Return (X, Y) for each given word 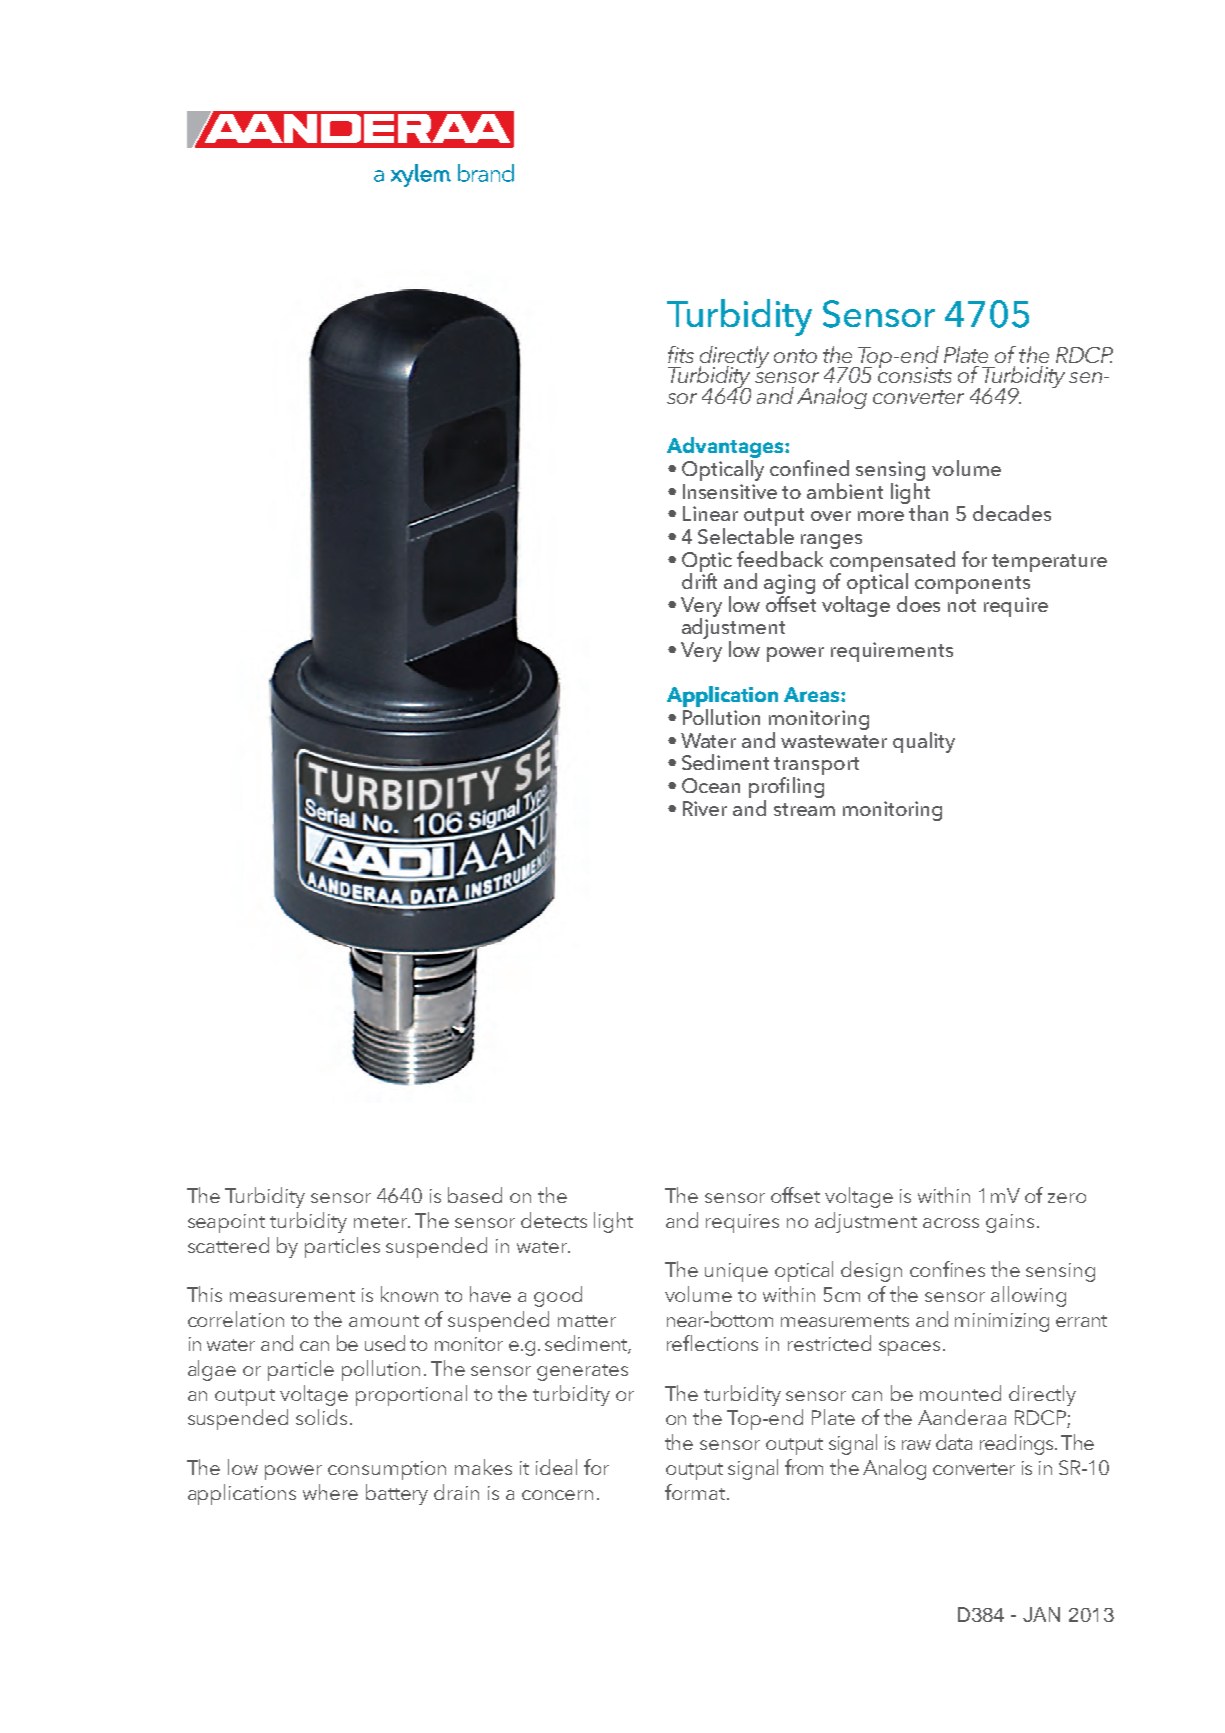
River (705, 808)
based (475, 1195)
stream (804, 809)
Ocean (711, 785)
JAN (1041, 1614)
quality (924, 742)
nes (970, 1272)
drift (699, 580)
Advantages (726, 449)
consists (915, 374)
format (696, 1492)
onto (795, 356)
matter (587, 1321)
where (330, 1492)
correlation (236, 1319)
